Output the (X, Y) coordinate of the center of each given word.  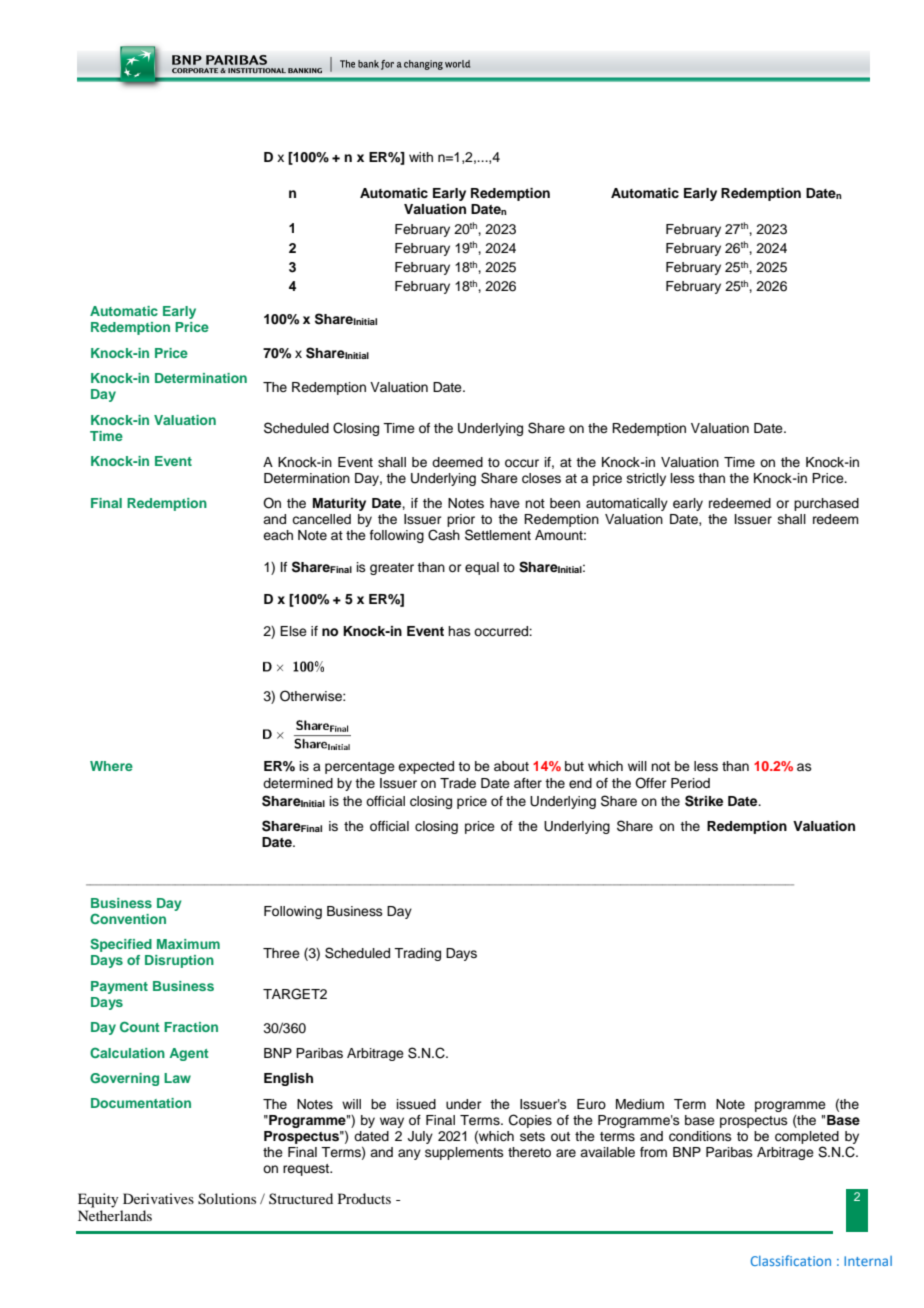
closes (541, 478)
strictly (646, 479)
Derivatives (158, 1198)
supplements (464, 1153)
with (421, 157)
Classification (791, 1260)
